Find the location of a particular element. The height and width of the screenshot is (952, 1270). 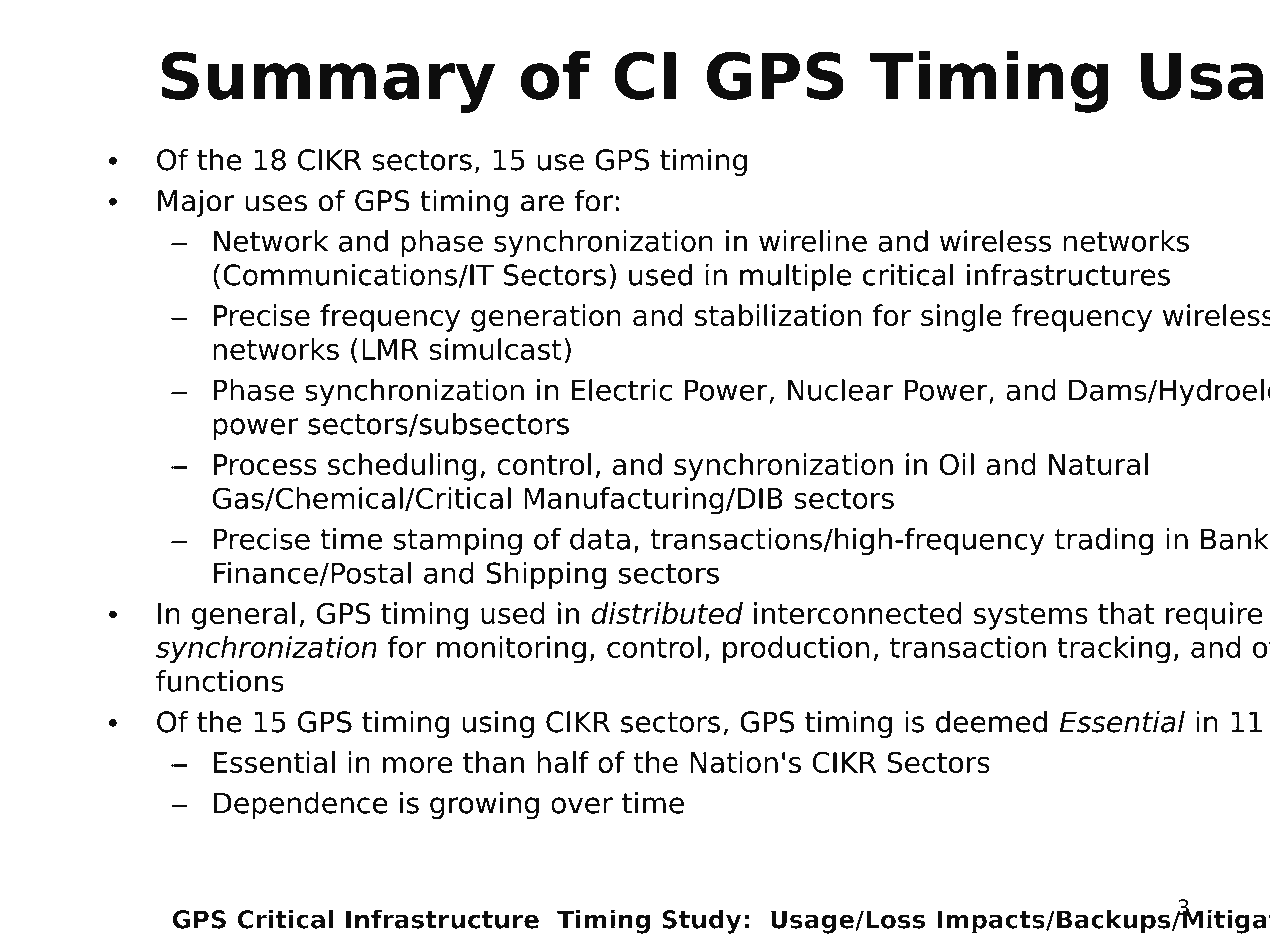

wireline is located at coordinates (813, 241).
